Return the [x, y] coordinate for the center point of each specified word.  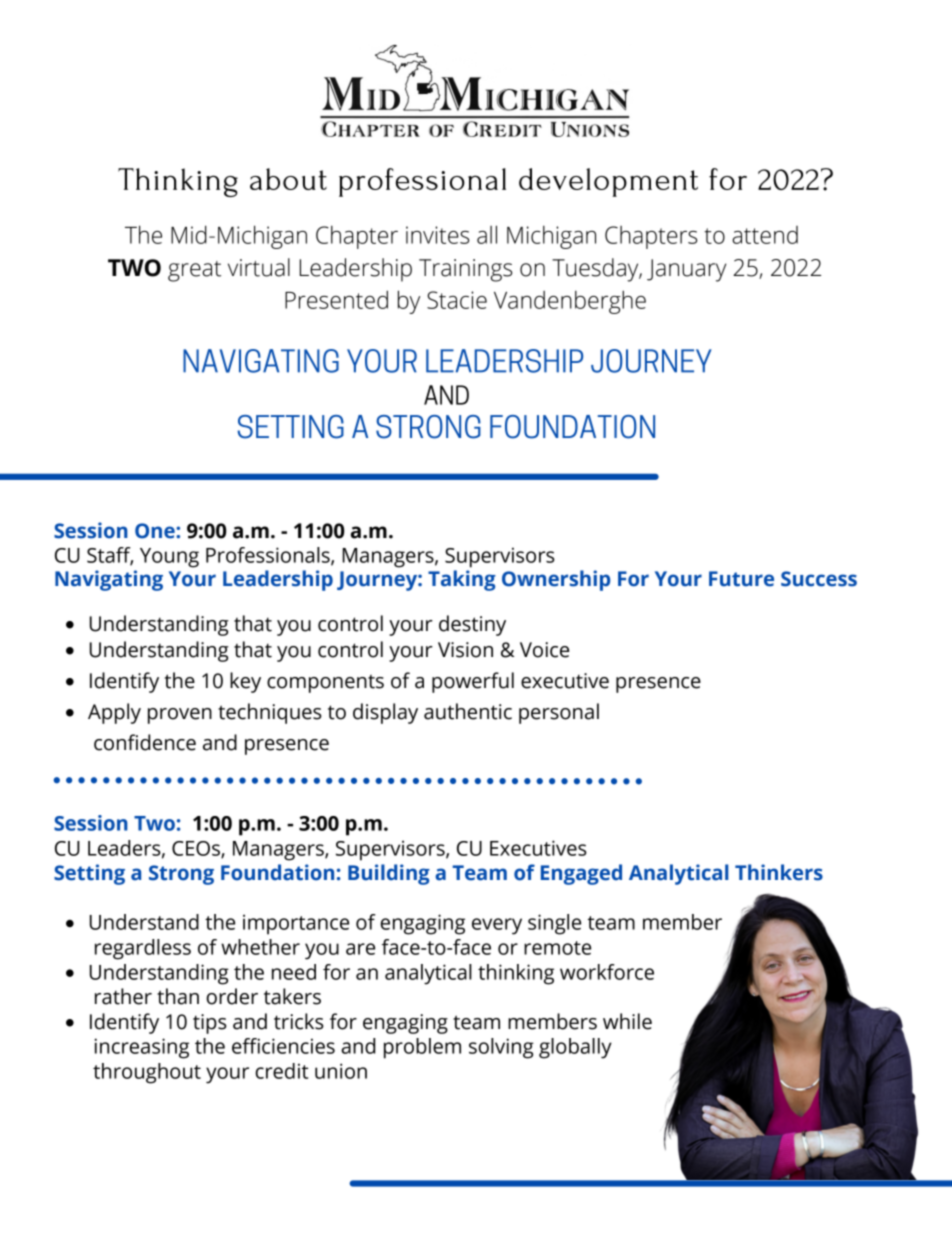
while [627, 1021]
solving [501, 1048]
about [288, 179]
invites [437, 235]
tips [210, 1024]
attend [765, 235]
